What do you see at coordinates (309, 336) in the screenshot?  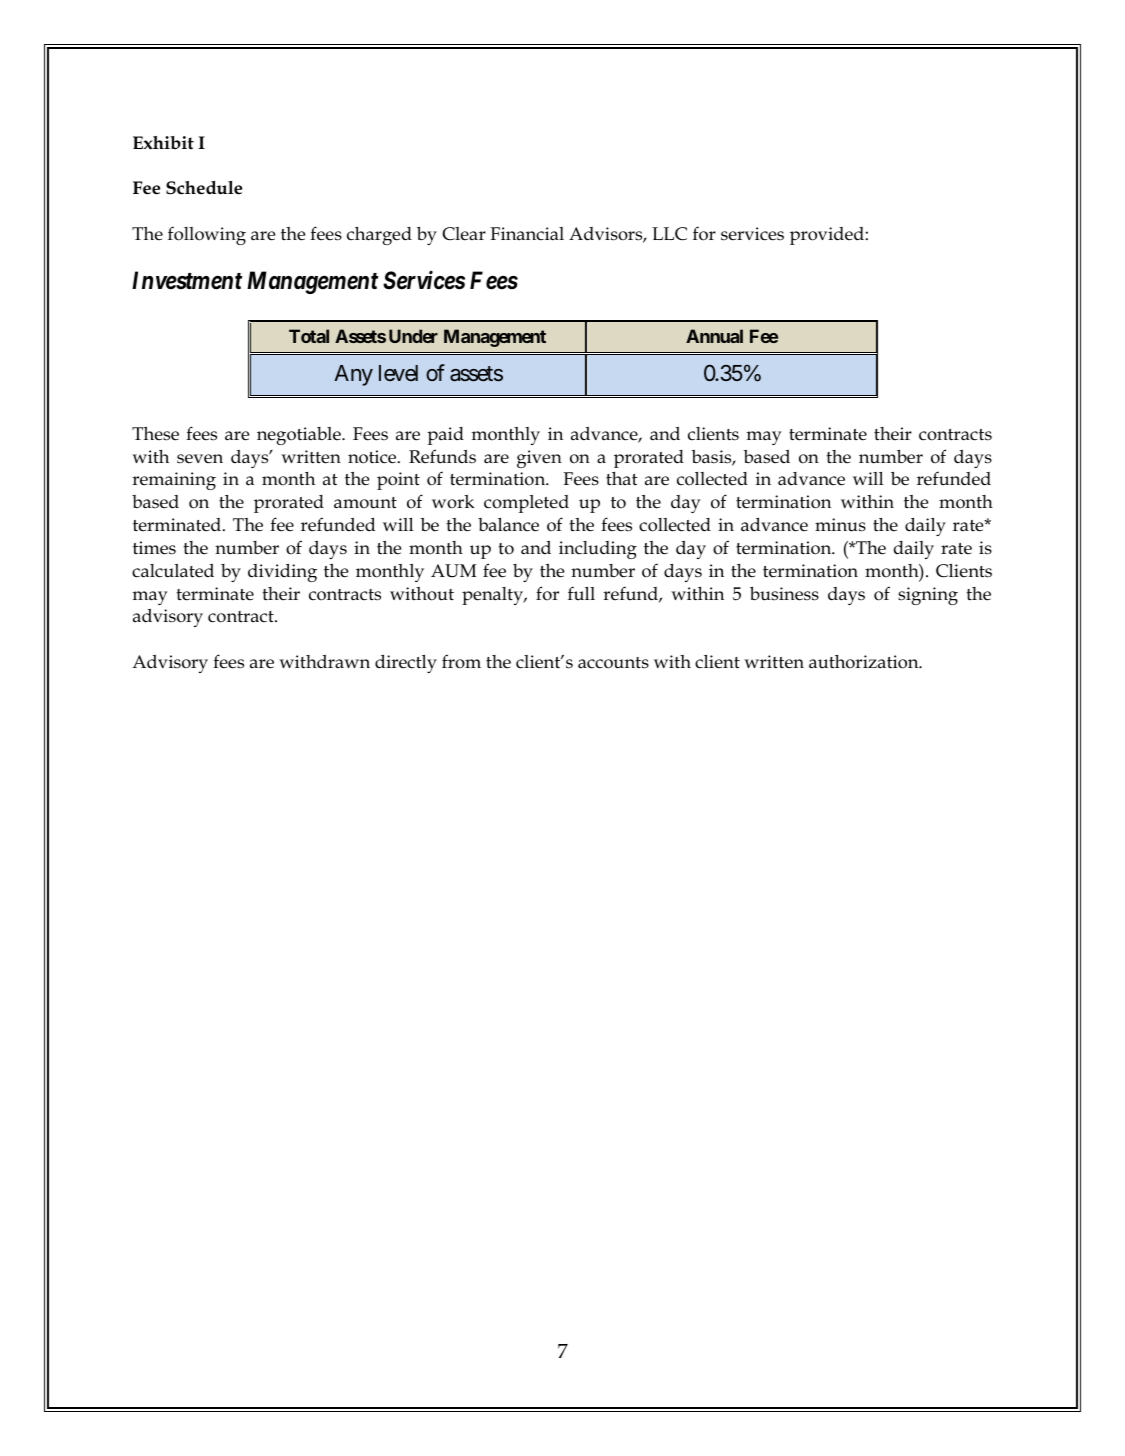 I see `Total` at bounding box center [309, 336].
